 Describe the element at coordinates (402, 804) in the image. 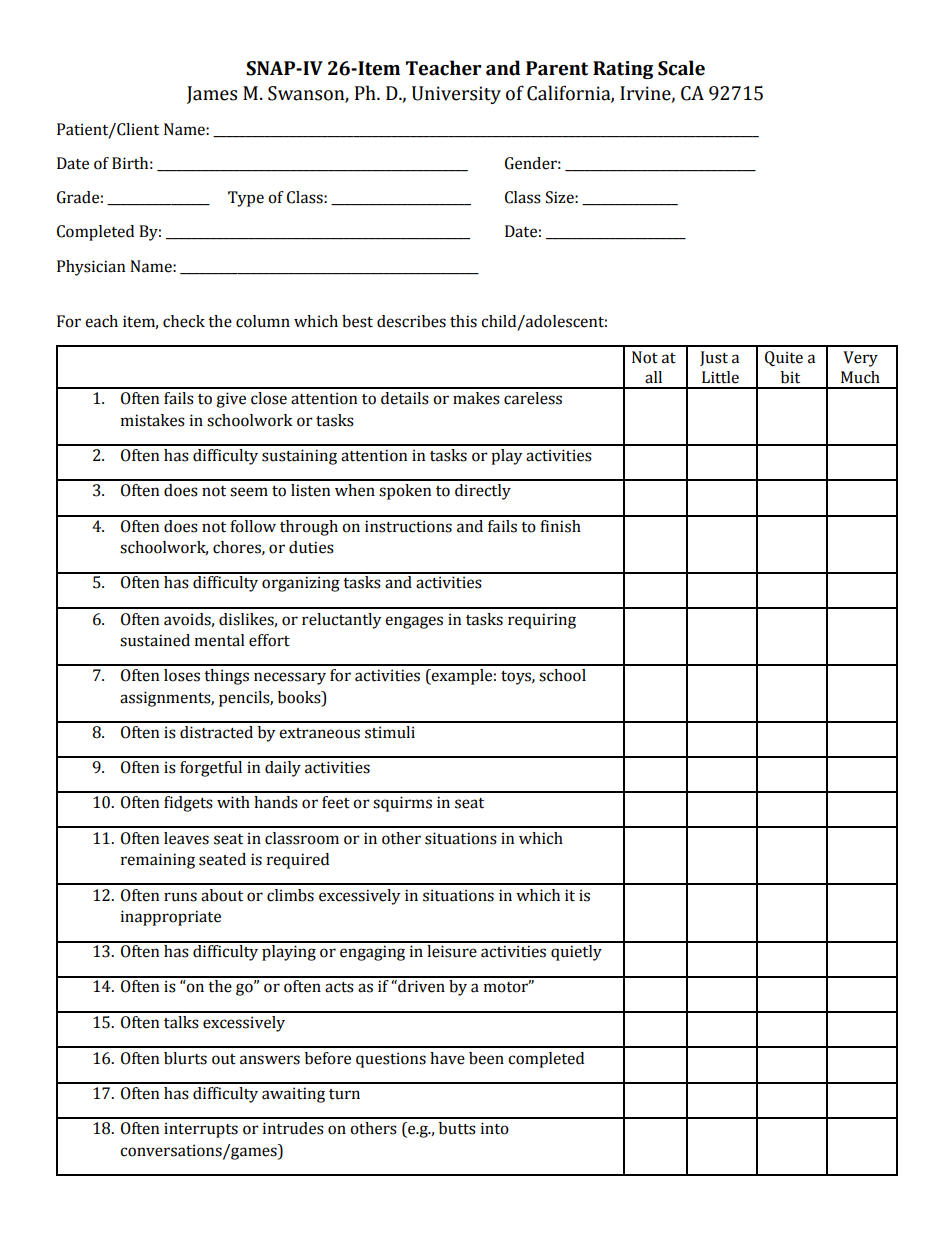

I see `squirms` at that location.
